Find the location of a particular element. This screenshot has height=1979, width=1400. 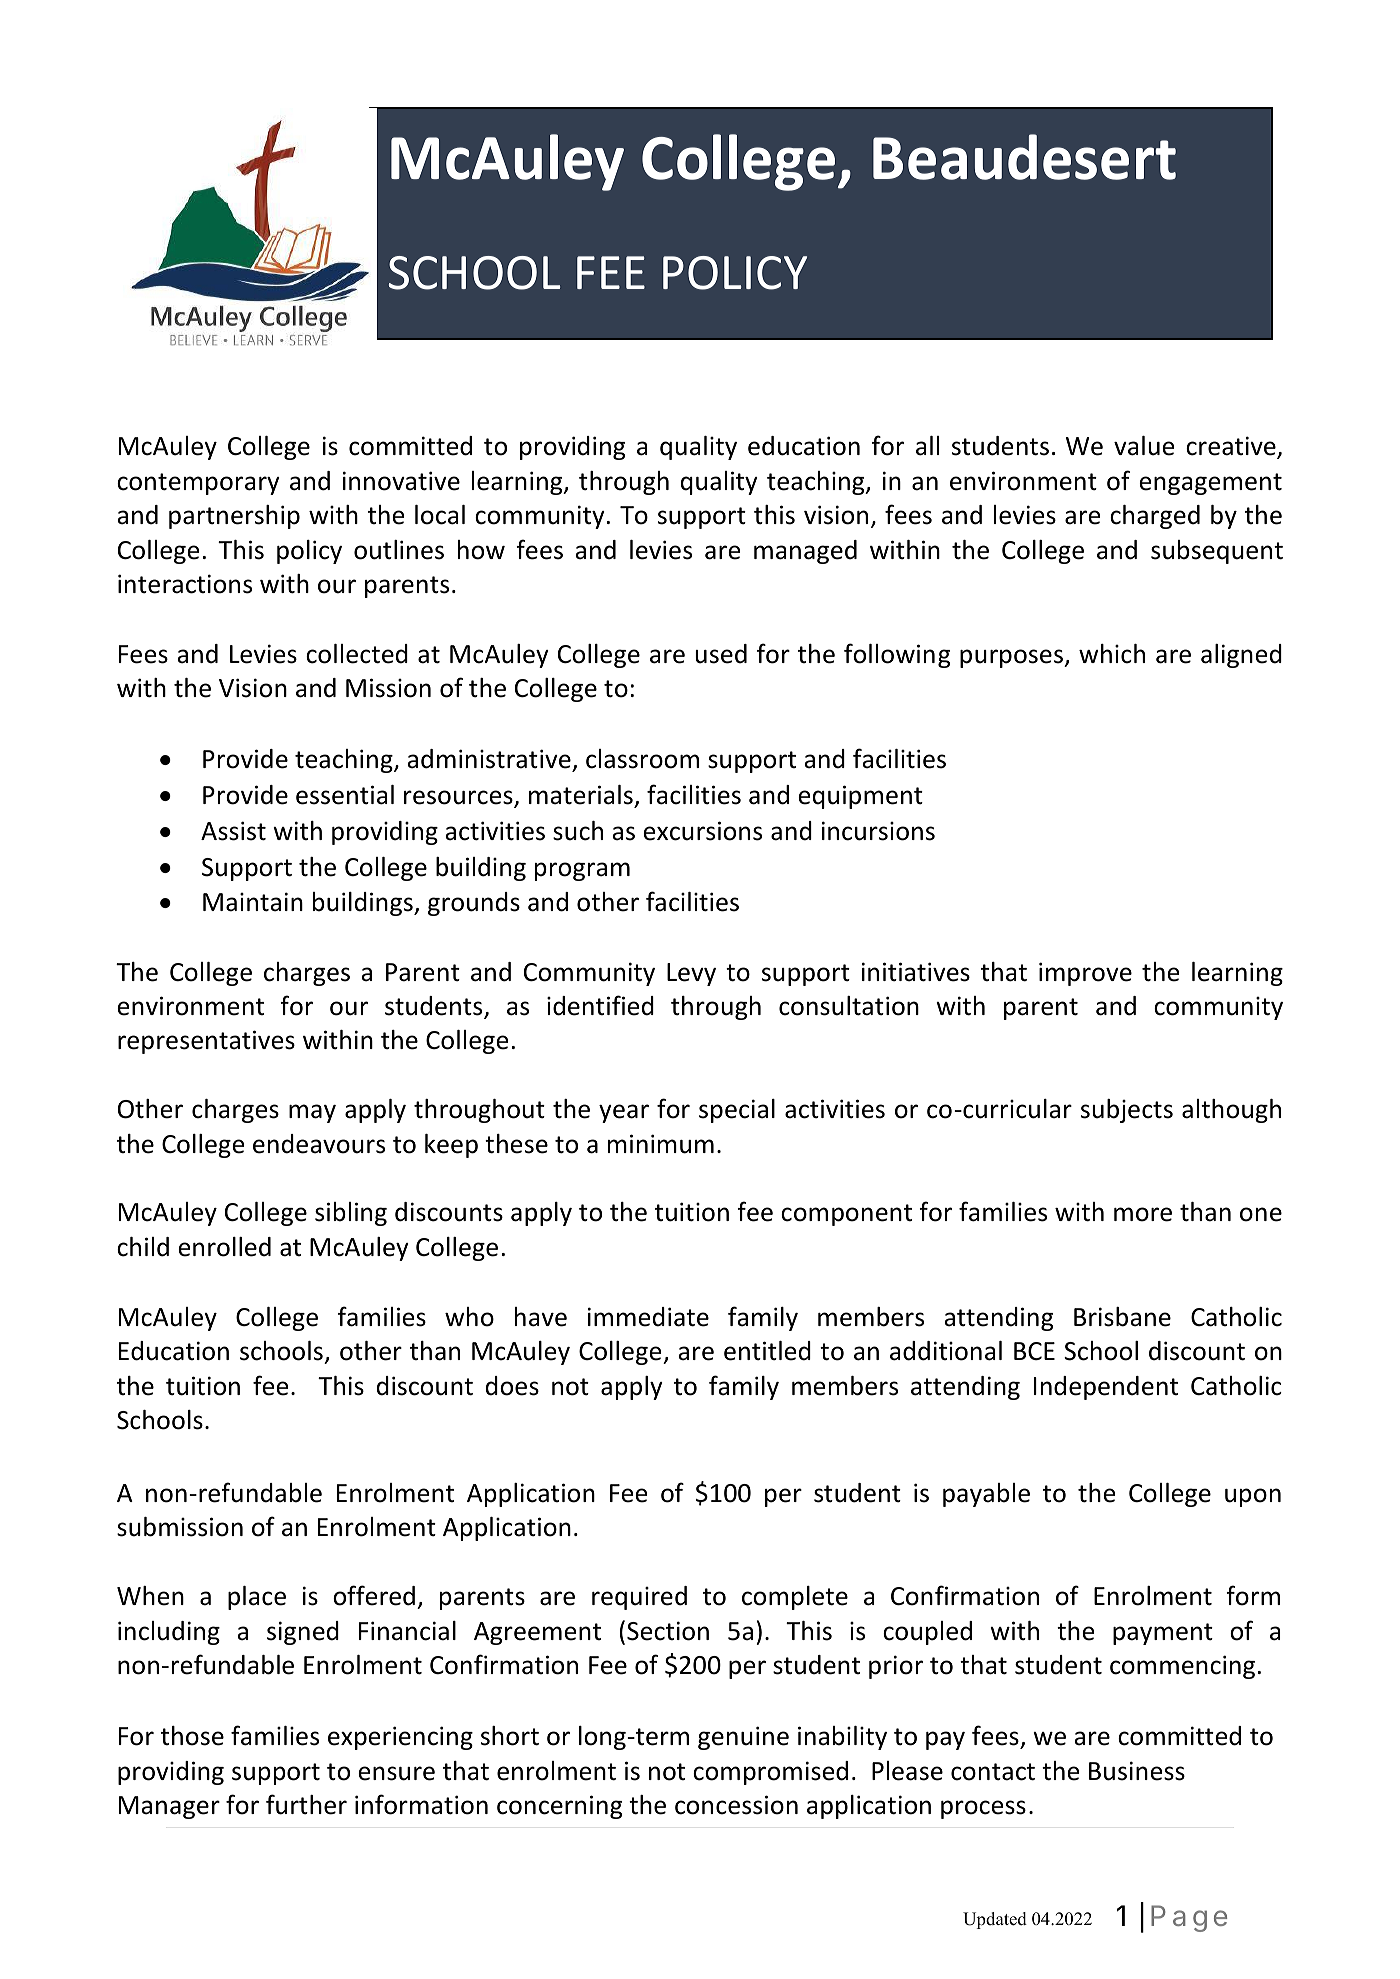

Maintain is located at coordinates (253, 902).
